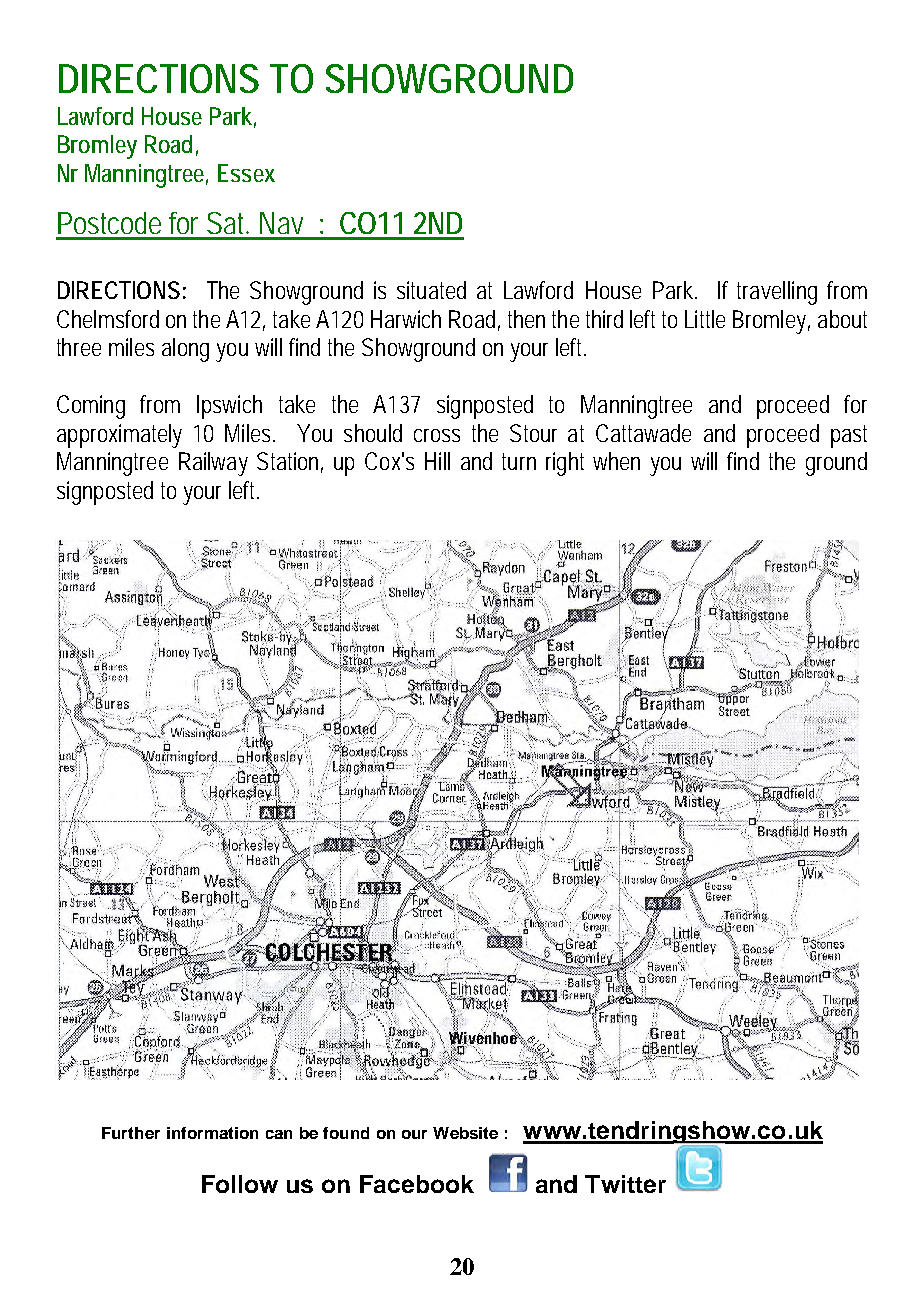 Image resolution: width=924 pixels, height=1308 pixels. Describe the element at coordinates (131, 1133) in the image. I see `Further` at that location.
